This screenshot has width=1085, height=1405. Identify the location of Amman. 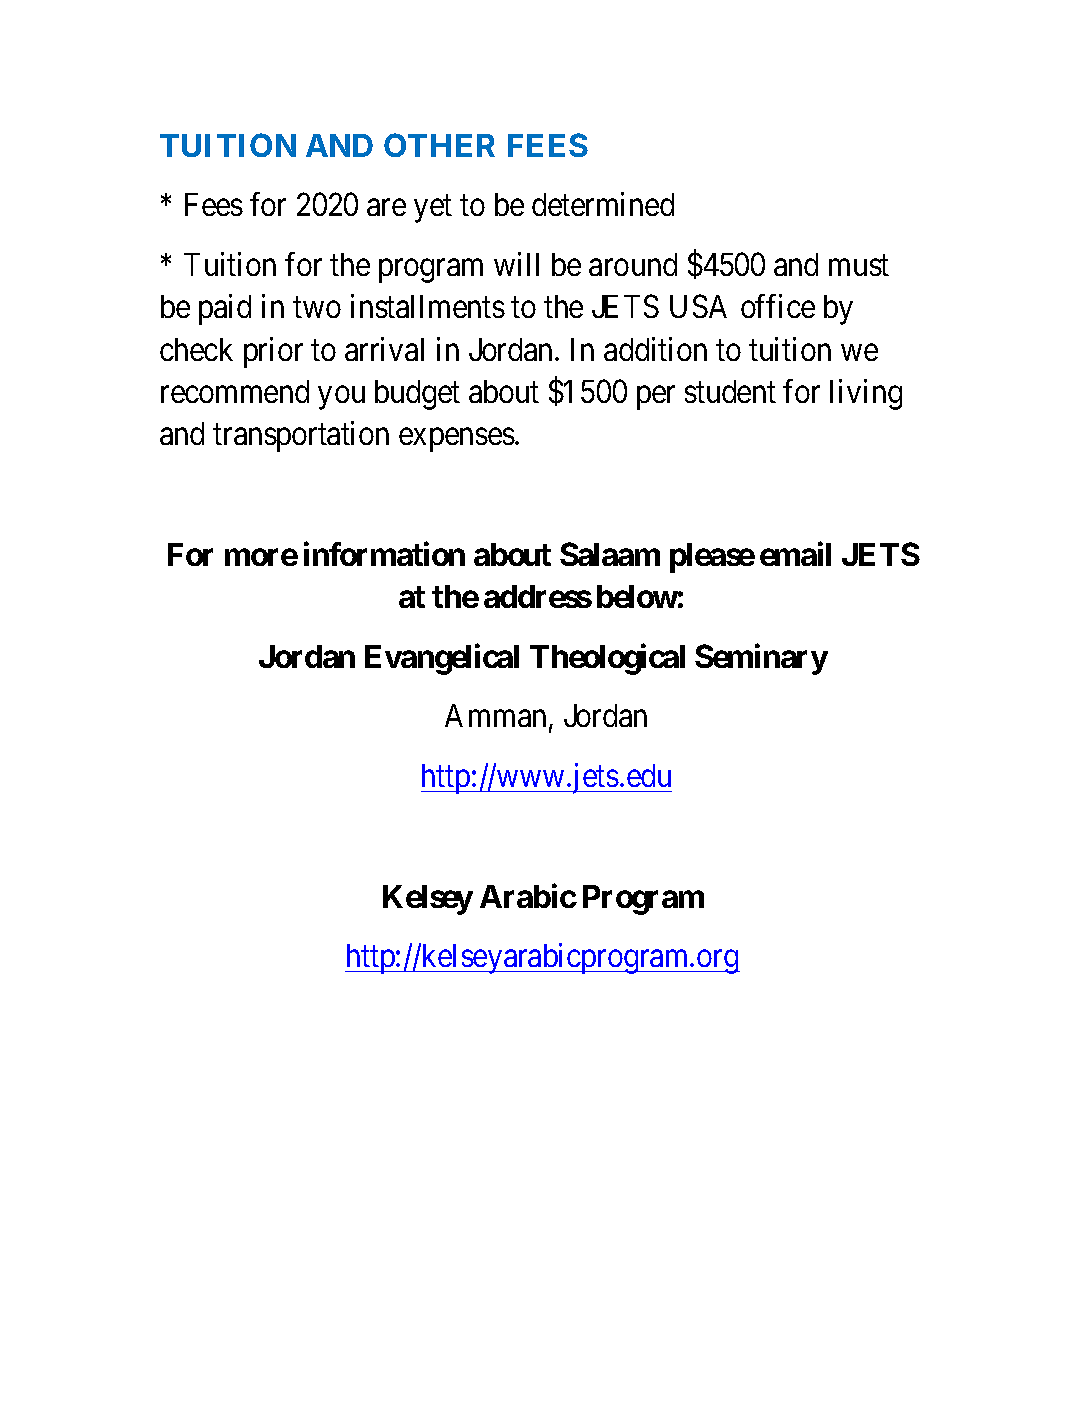
(495, 715).
